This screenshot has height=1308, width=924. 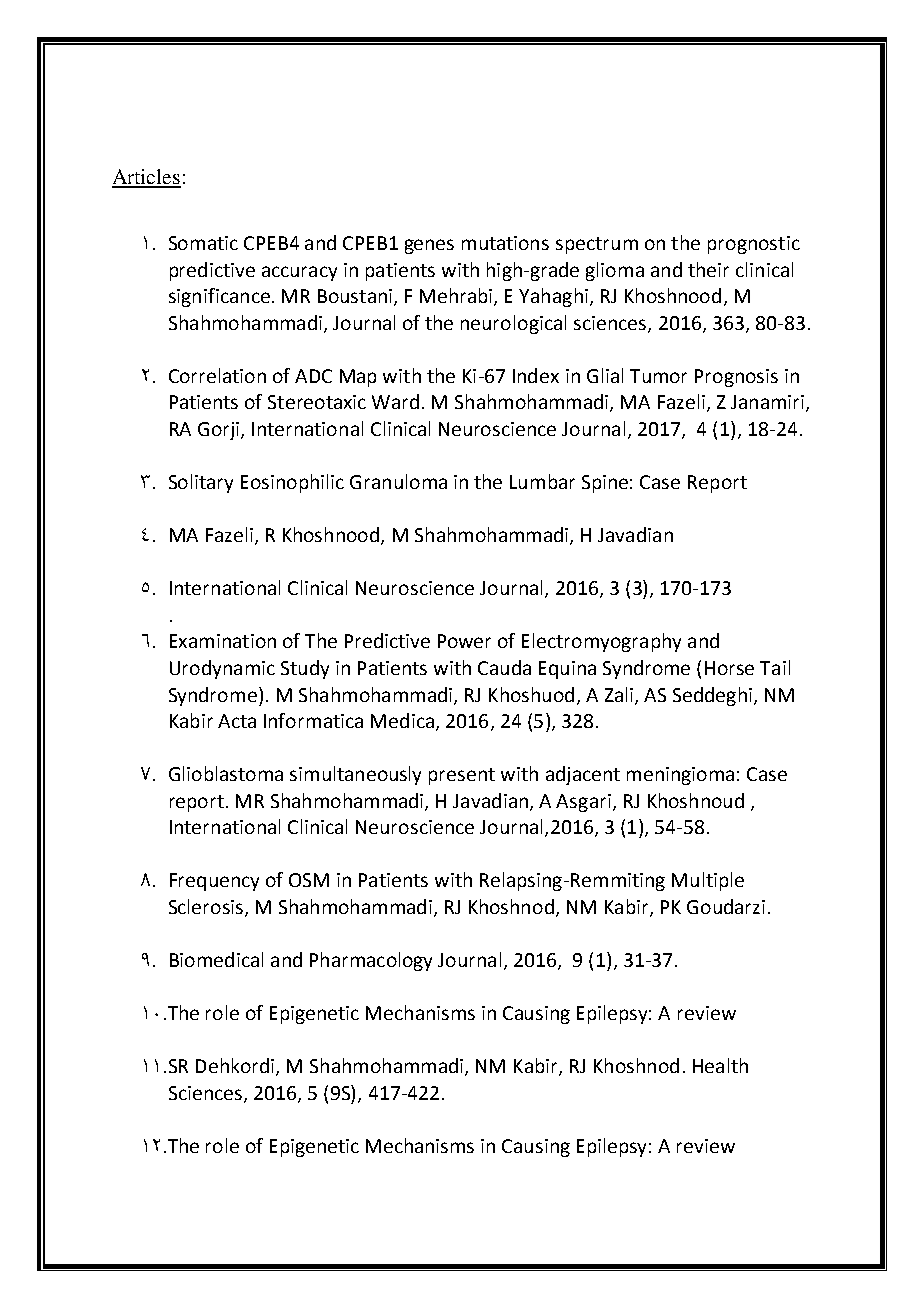 What do you see at coordinates (214, 882) in the screenshot?
I see `Frequency` at bounding box center [214, 882].
